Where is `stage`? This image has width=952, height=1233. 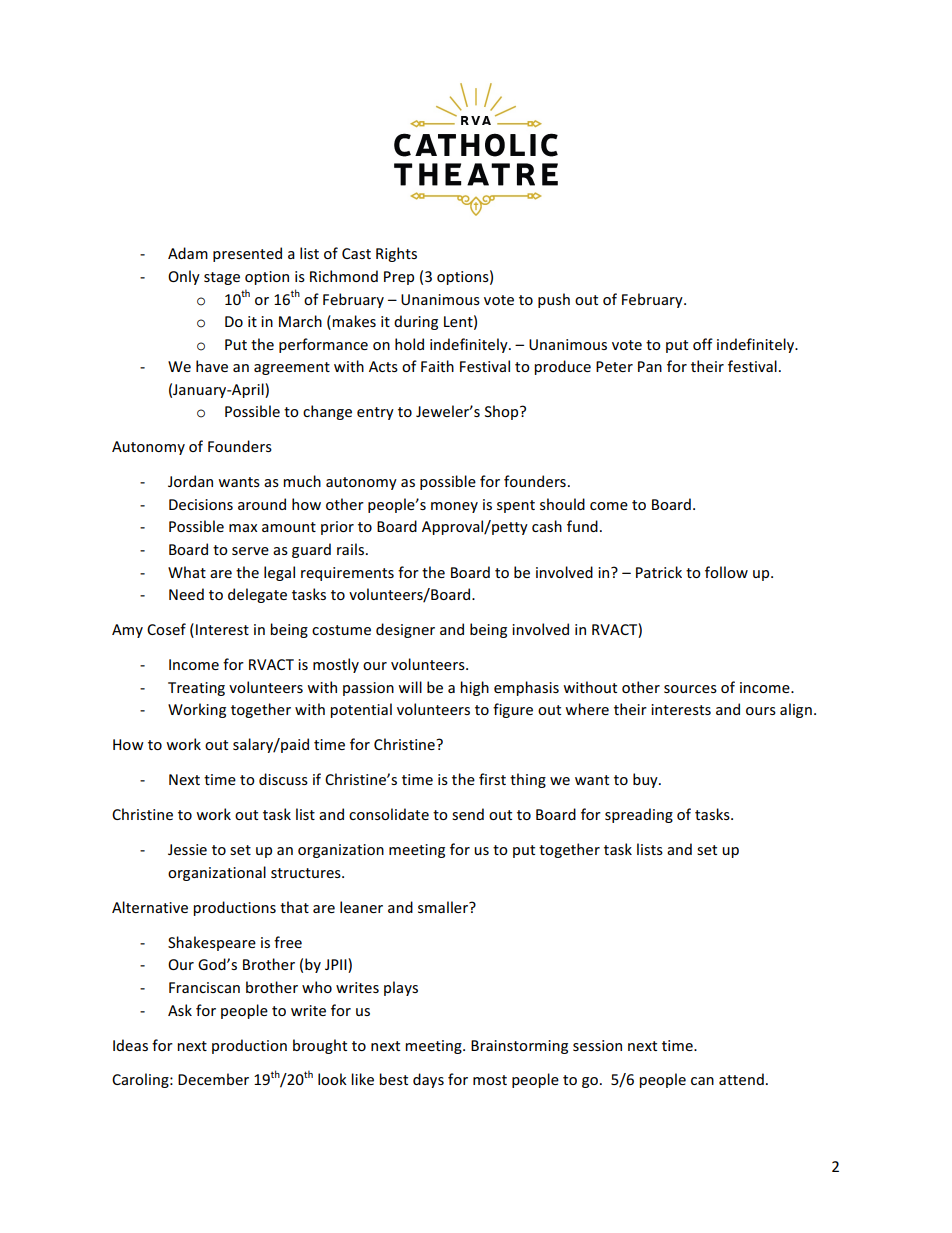
stage is located at coordinates (222, 278).
